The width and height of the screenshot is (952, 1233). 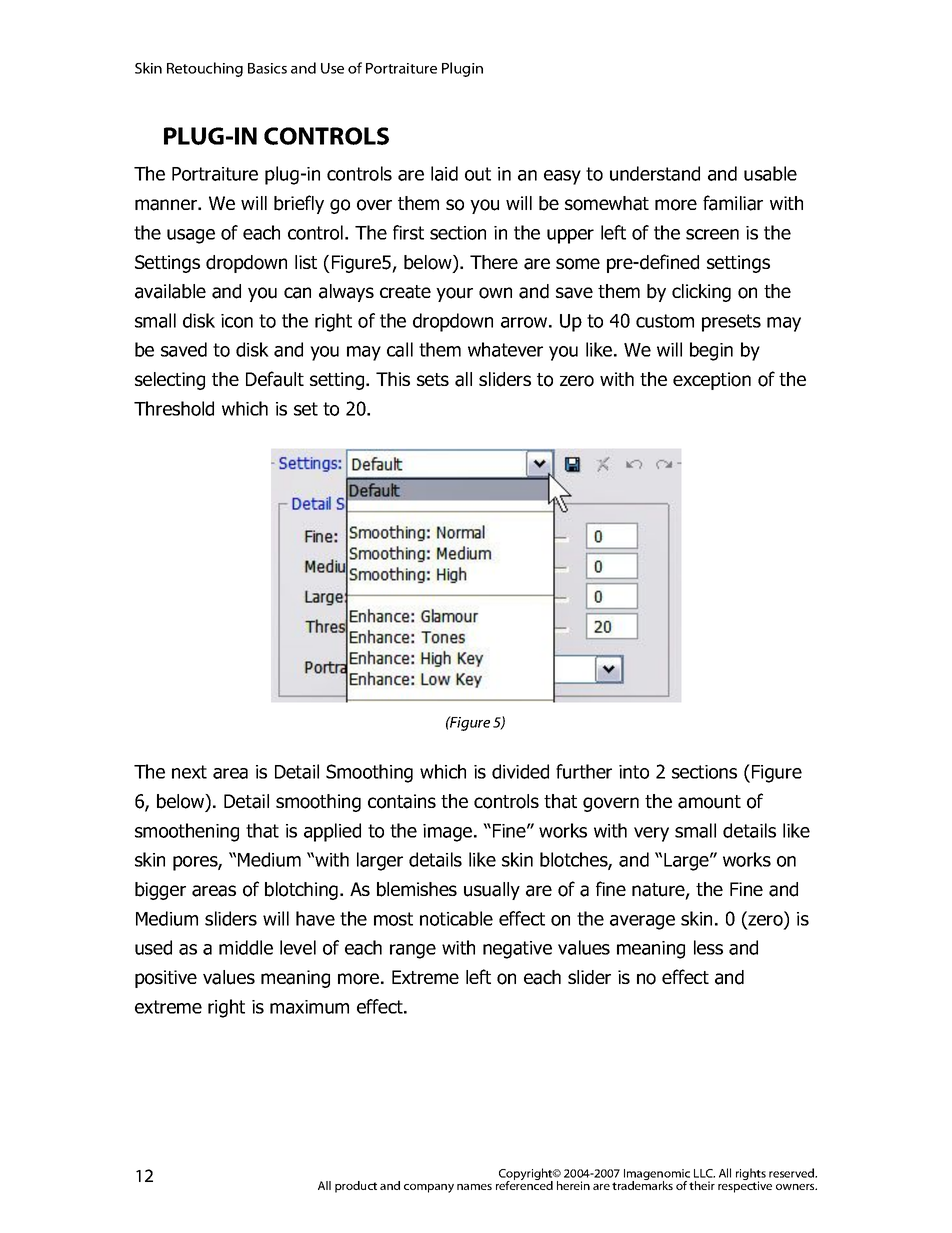 I want to click on whatever, so click(x=505, y=349).
